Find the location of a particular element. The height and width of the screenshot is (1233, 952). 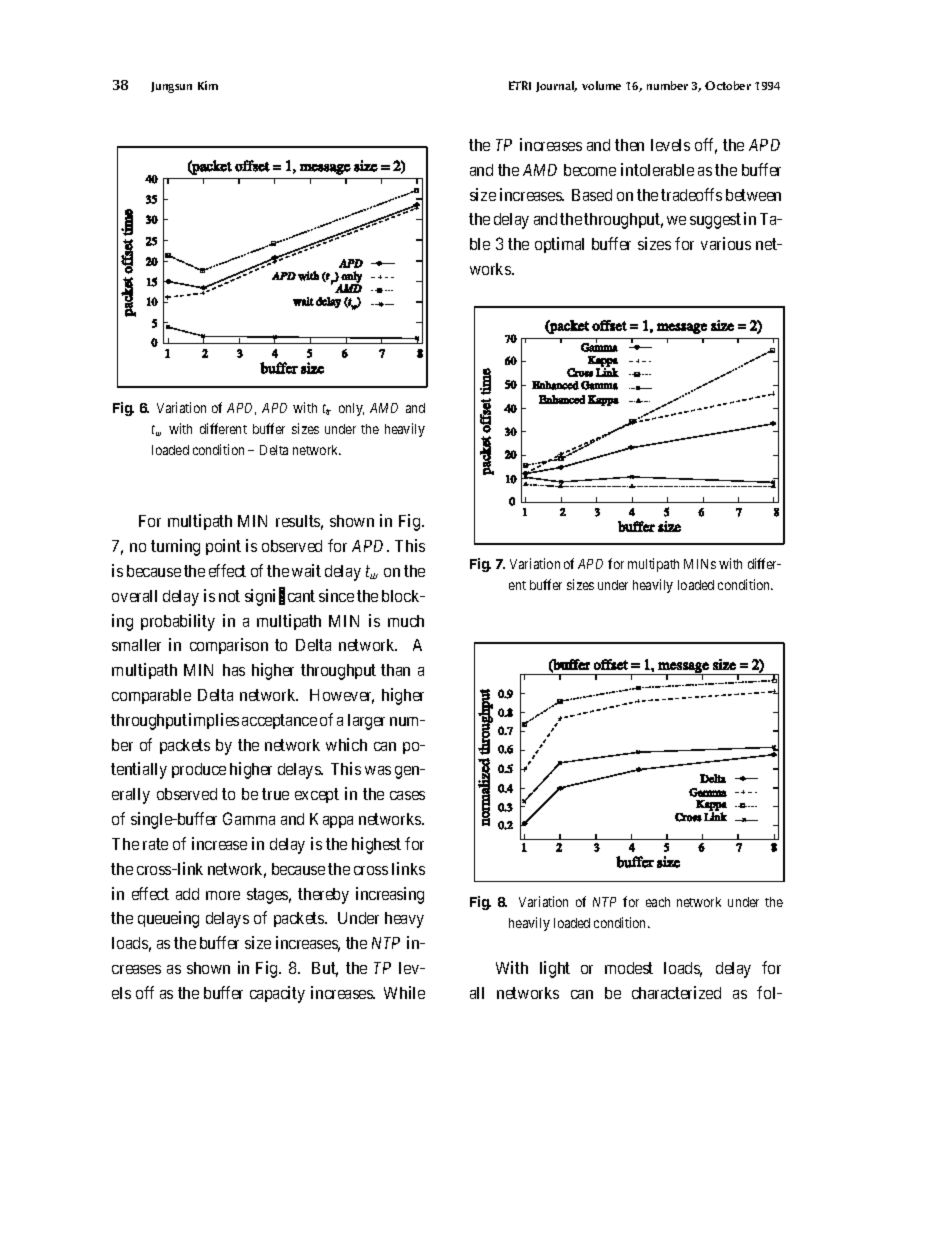

only is located at coordinates (351, 409).
